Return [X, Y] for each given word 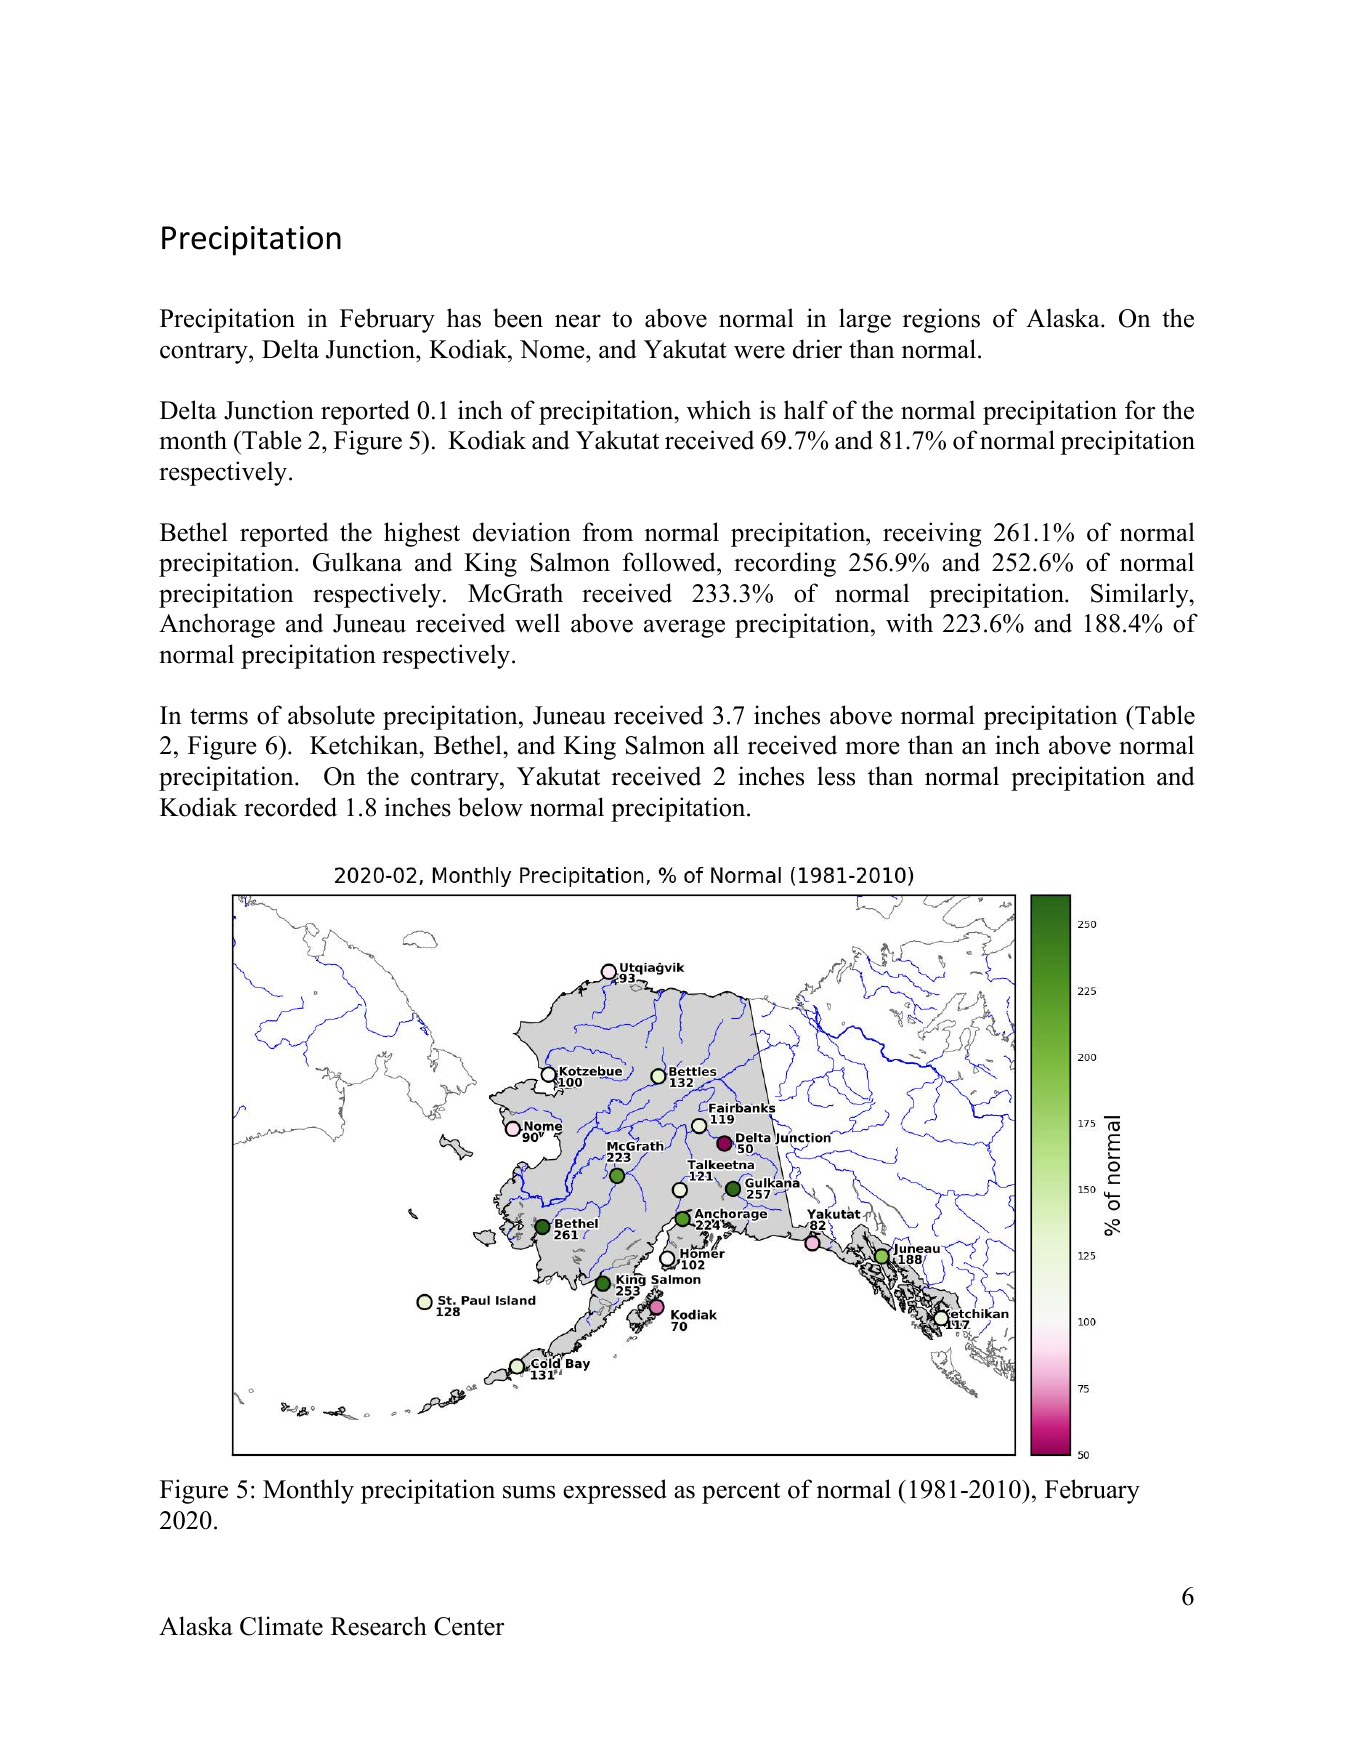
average [684, 628]
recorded [290, 807]
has [464, 318]
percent [741, 1493]
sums [529, 1492]
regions [941, 320]
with [909, 622]
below [490, 807]
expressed [615, 1491]
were [759, 352]
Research [379, 1626]
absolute [331, 715]
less [836, 776]
